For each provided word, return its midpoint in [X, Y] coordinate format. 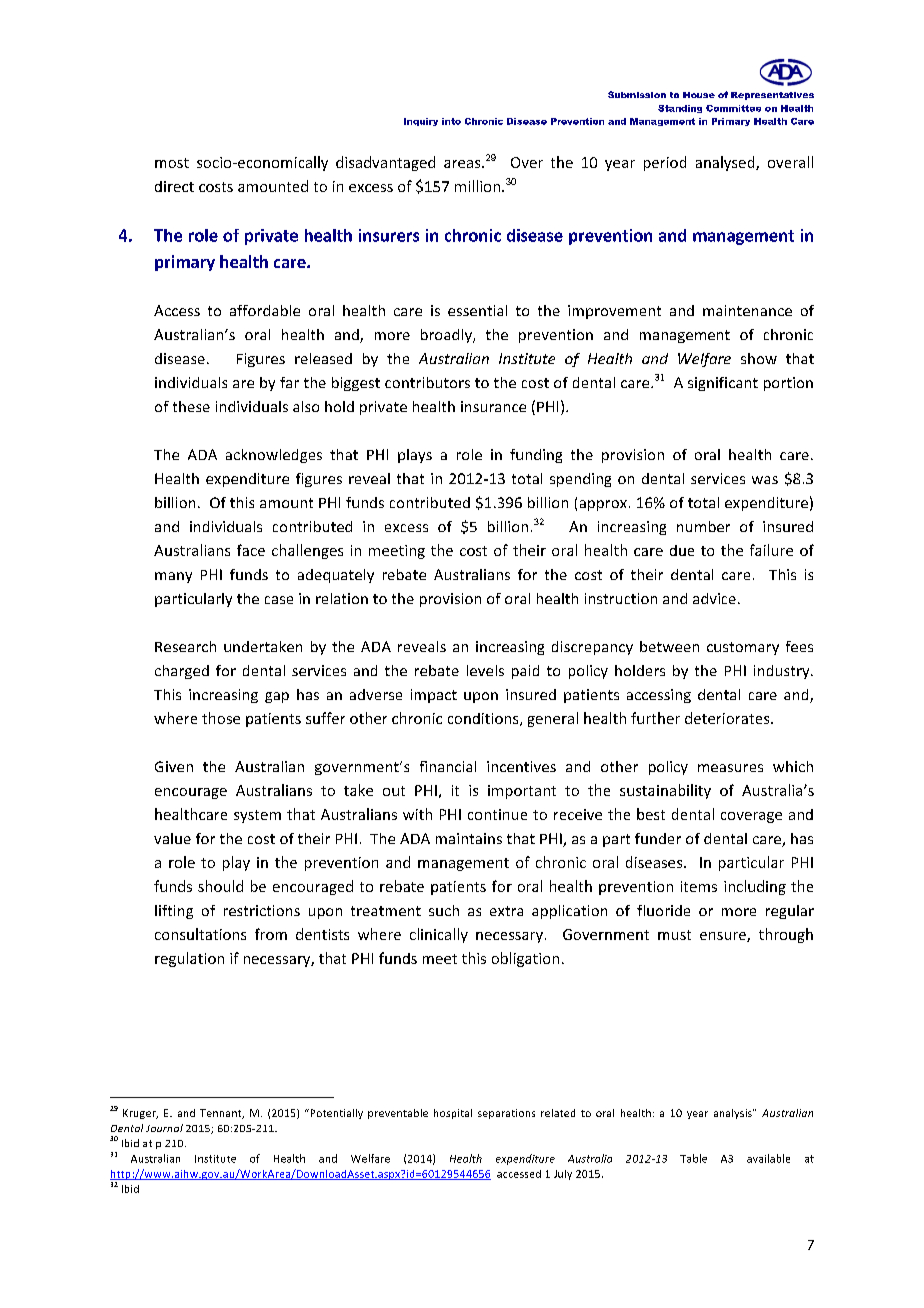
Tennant [222, 1114]
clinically [439, 935]
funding [536, 456]
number [703, 526]
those [221, 718]
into [451, 121]
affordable [265, 310]
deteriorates [728, 718]
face [251, 550]
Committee [733, 108]
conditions [484, 719]
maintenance [747, 310]
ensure [724, 937]
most [172, 163]
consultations [200, 934]
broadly [447, 336]
